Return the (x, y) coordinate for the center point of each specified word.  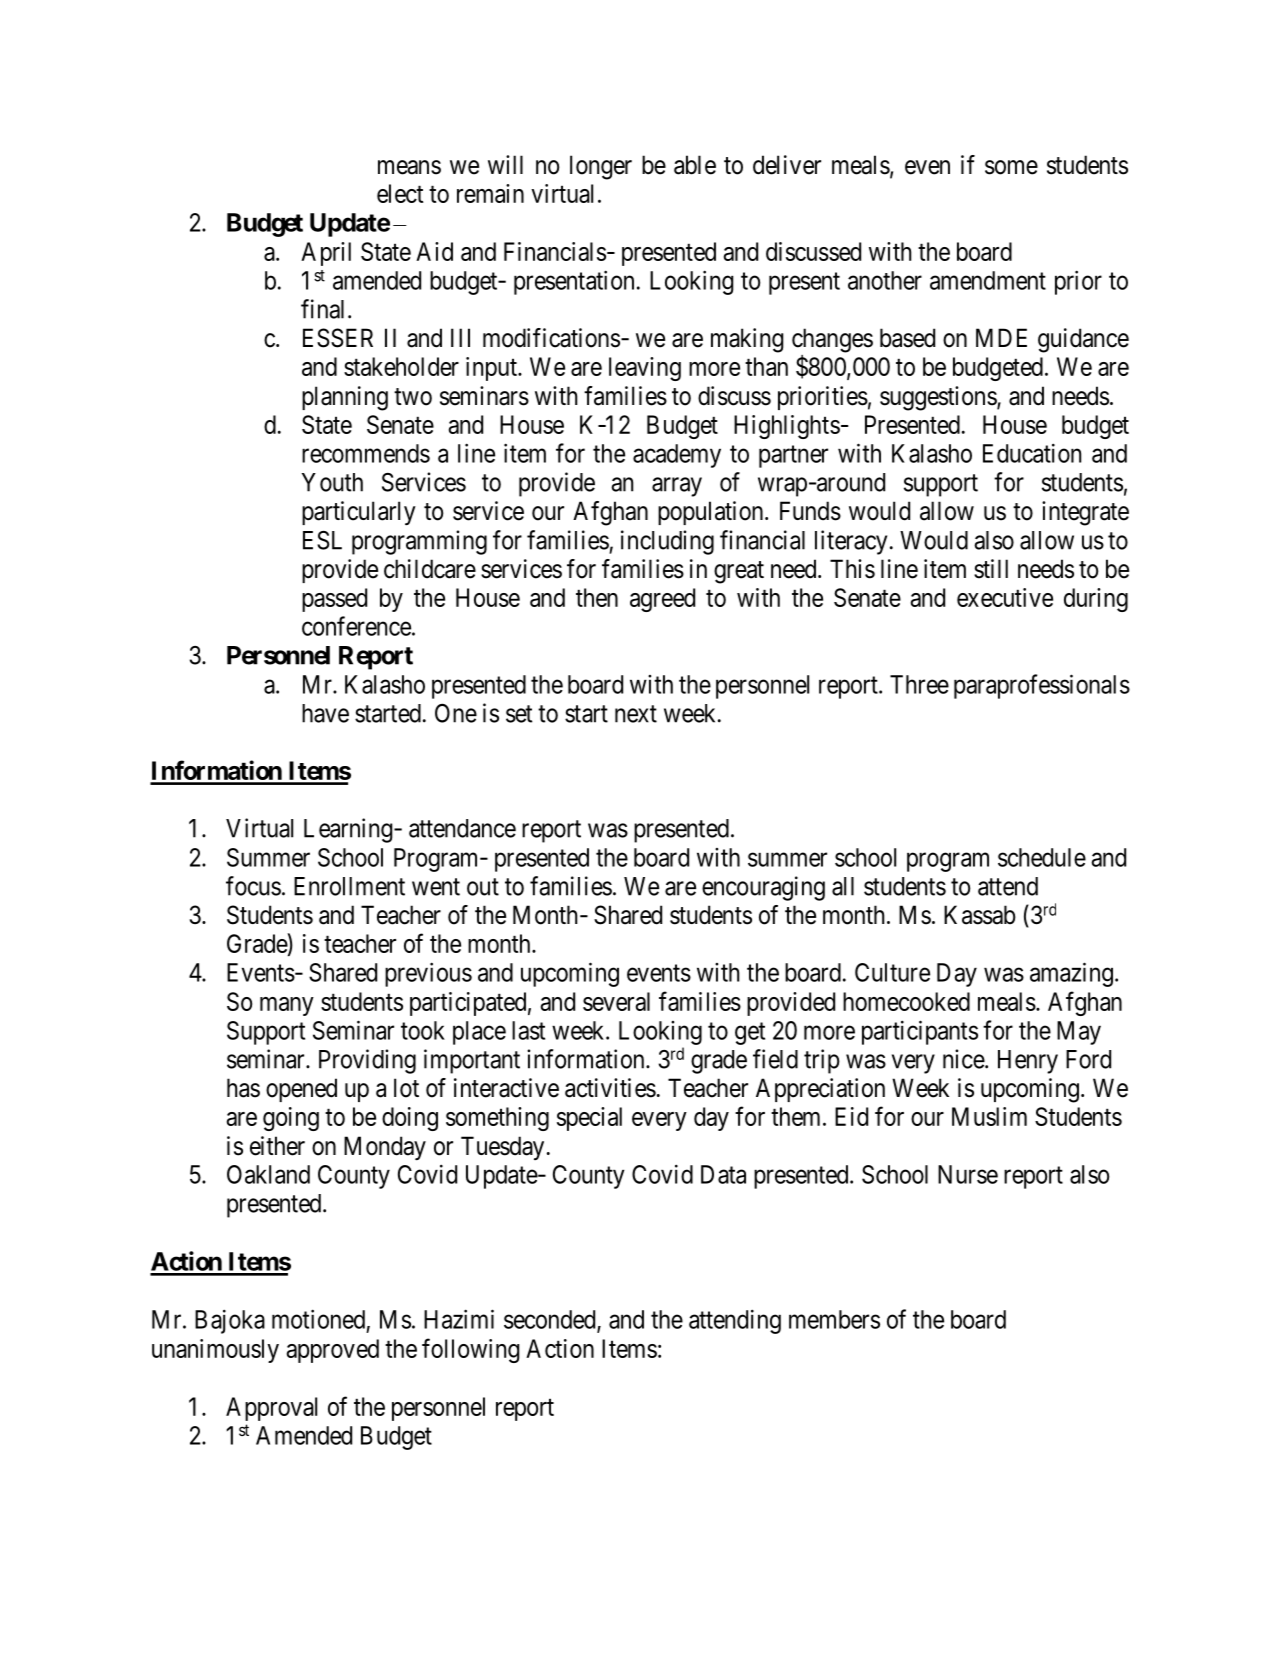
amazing (1071, 974)
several (616, 1001)
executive (1005, 597)
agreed (662, 600)
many (287, 1006)
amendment (988, 280)
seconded (551, 1320)
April (326, 254)
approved (333, 1351)
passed (334, 600)
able (695, 165)
